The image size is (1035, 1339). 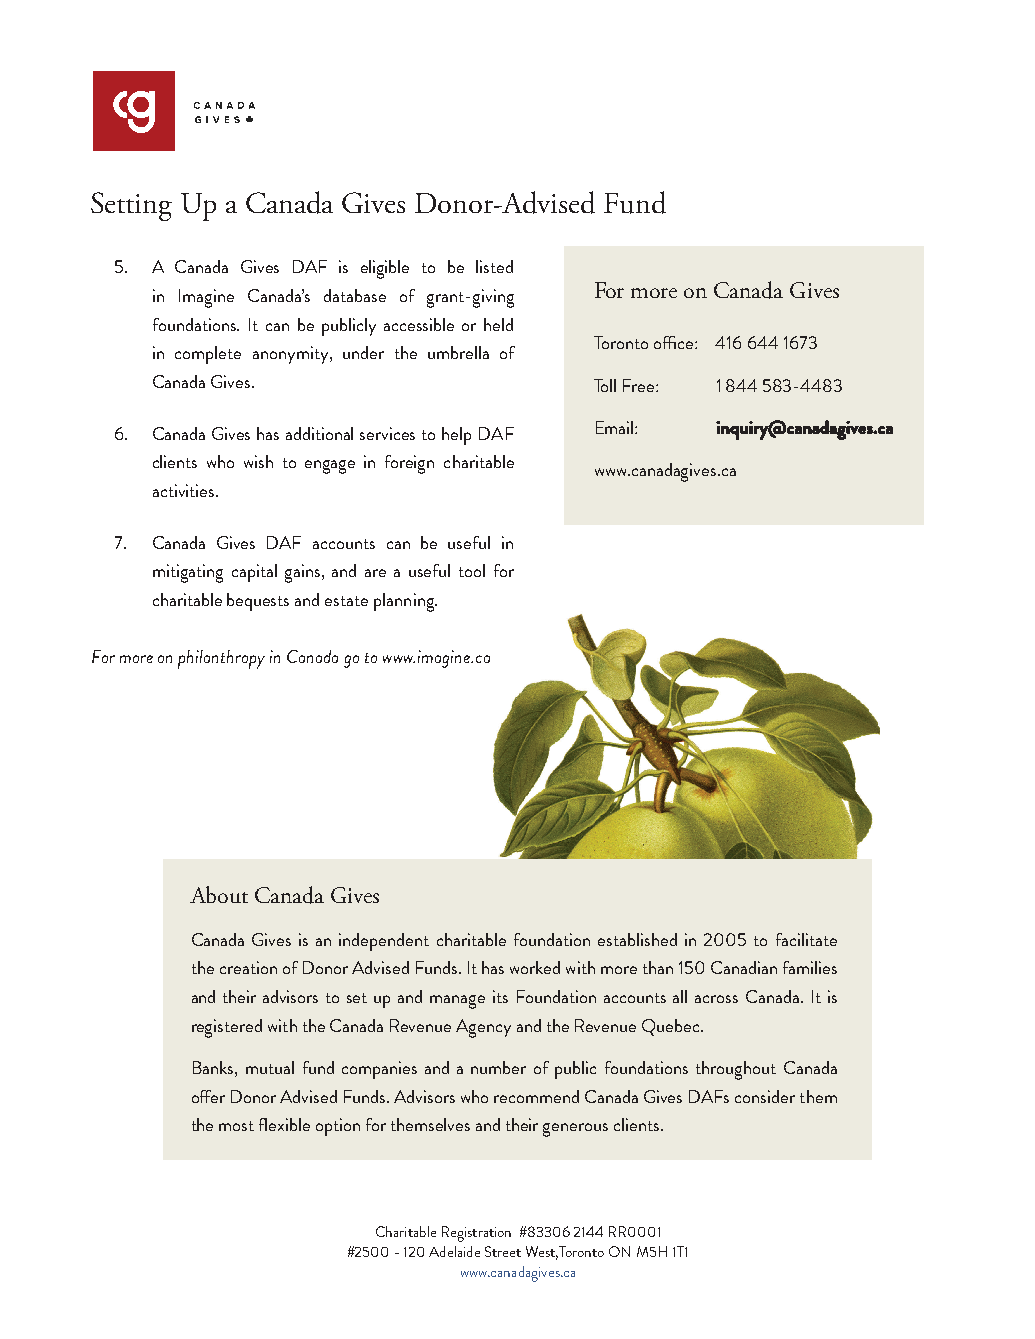 What do you see at coordinates (456, 436) in the screenshot?
I see `help` at bounding box center [456, 436].
